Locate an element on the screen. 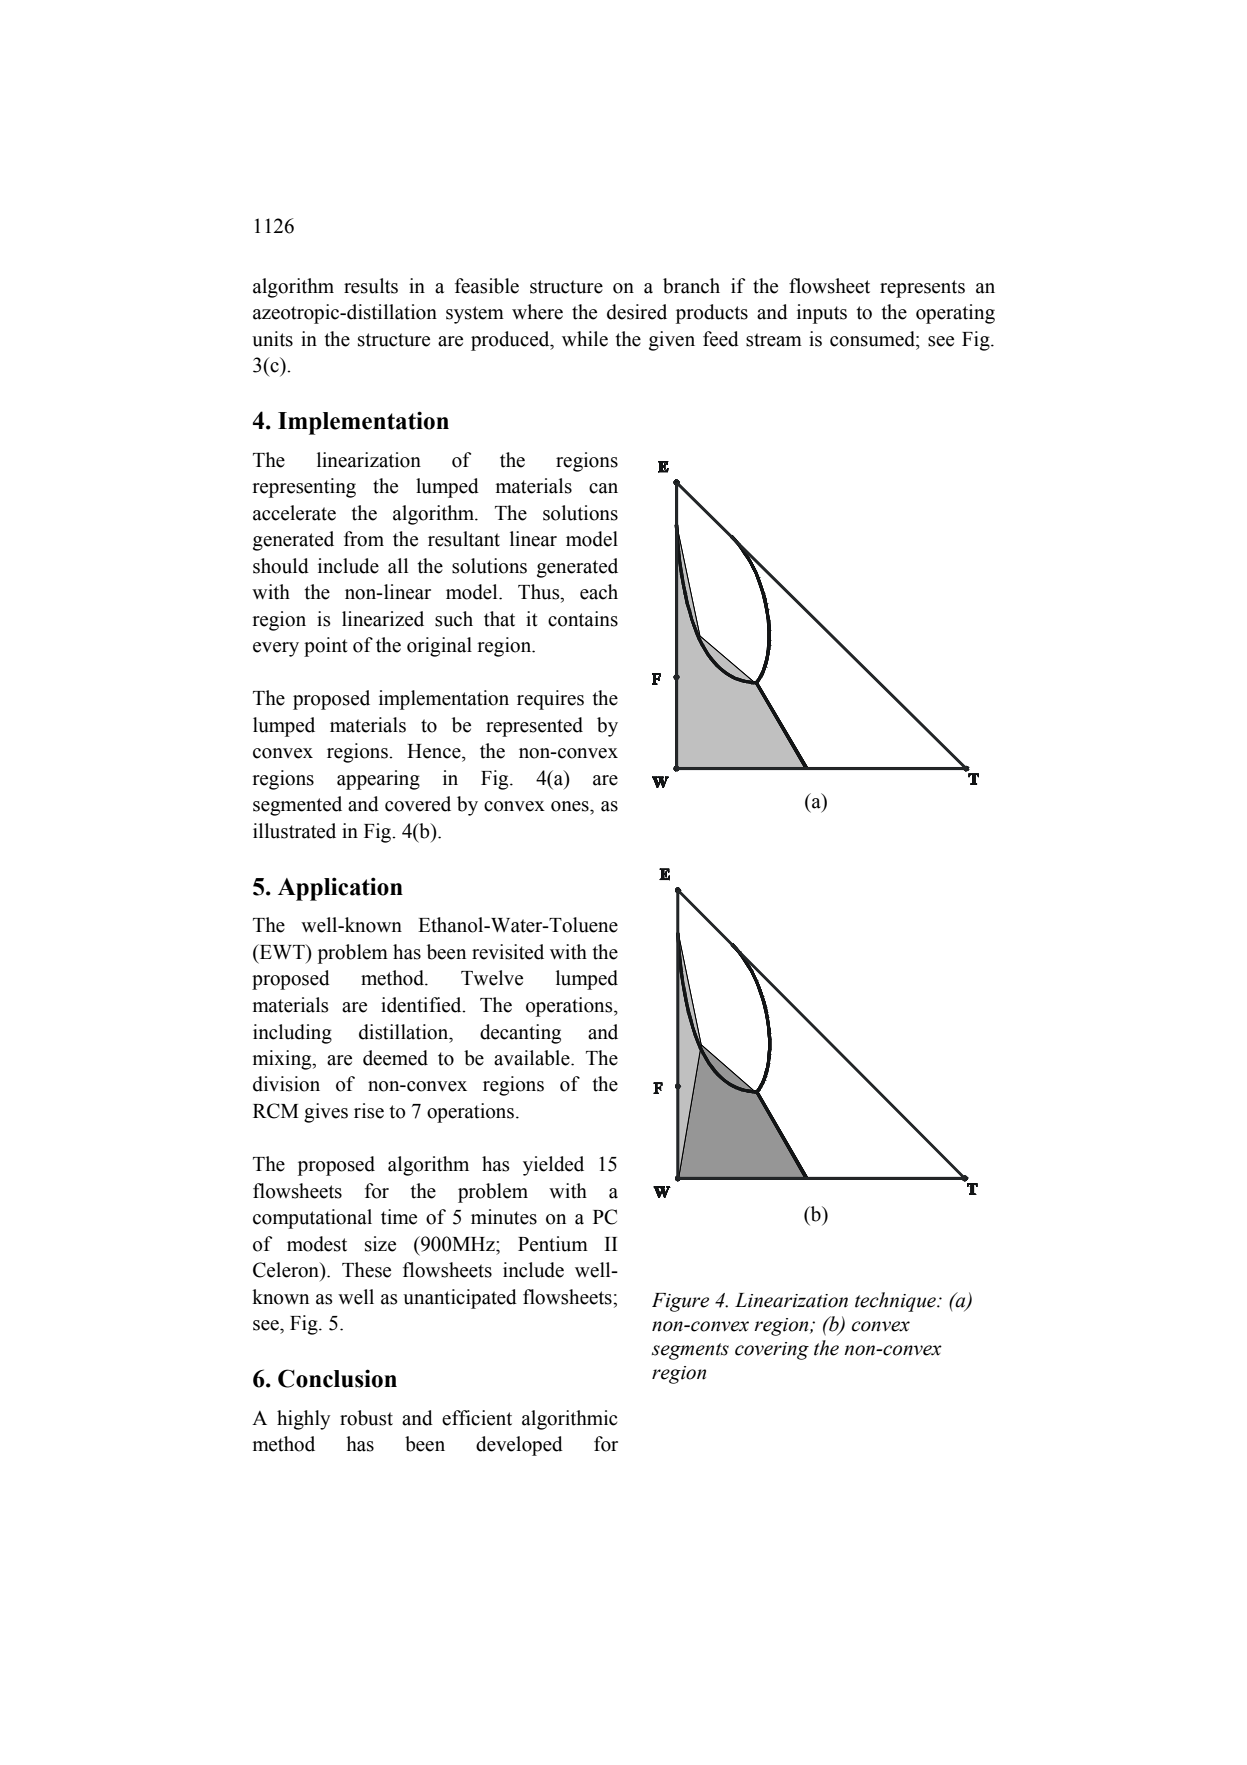 This screenshot has height=1765, width=1247. ones is located at coordinates (571, 806).
